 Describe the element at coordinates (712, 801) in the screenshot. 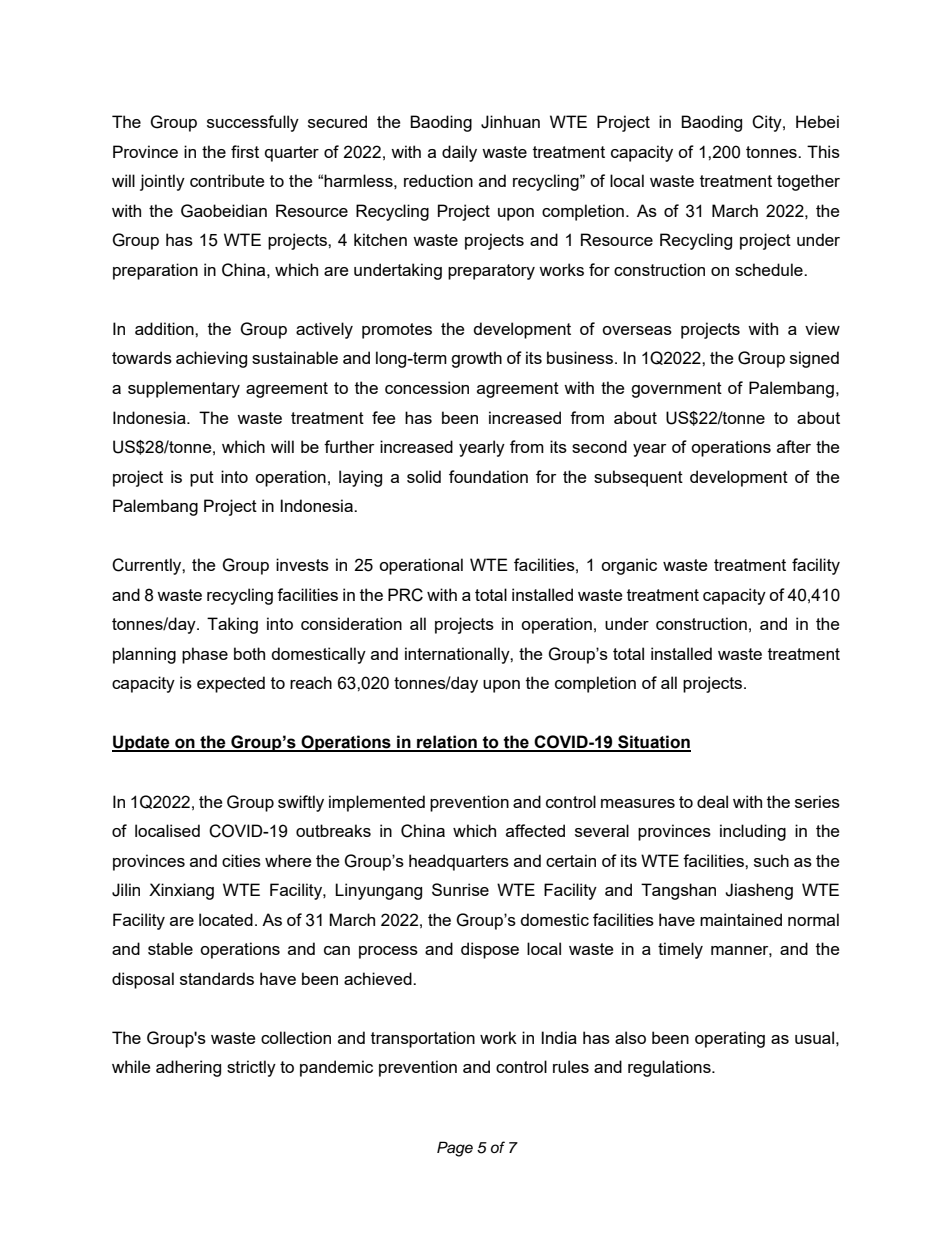

I see `deal` at that location.
